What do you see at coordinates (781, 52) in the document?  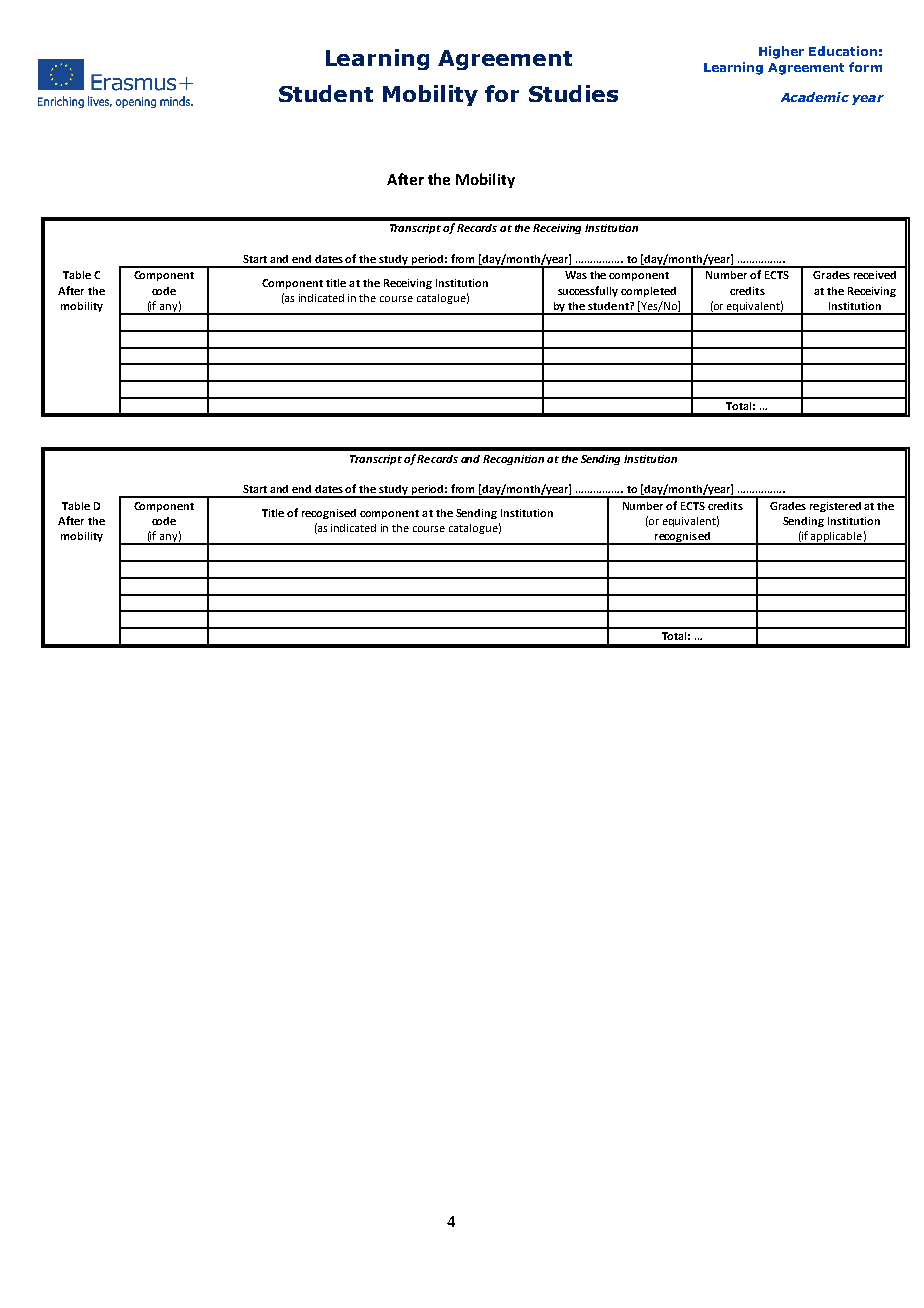 I see `Higher` at bounding box center [781, 52].
